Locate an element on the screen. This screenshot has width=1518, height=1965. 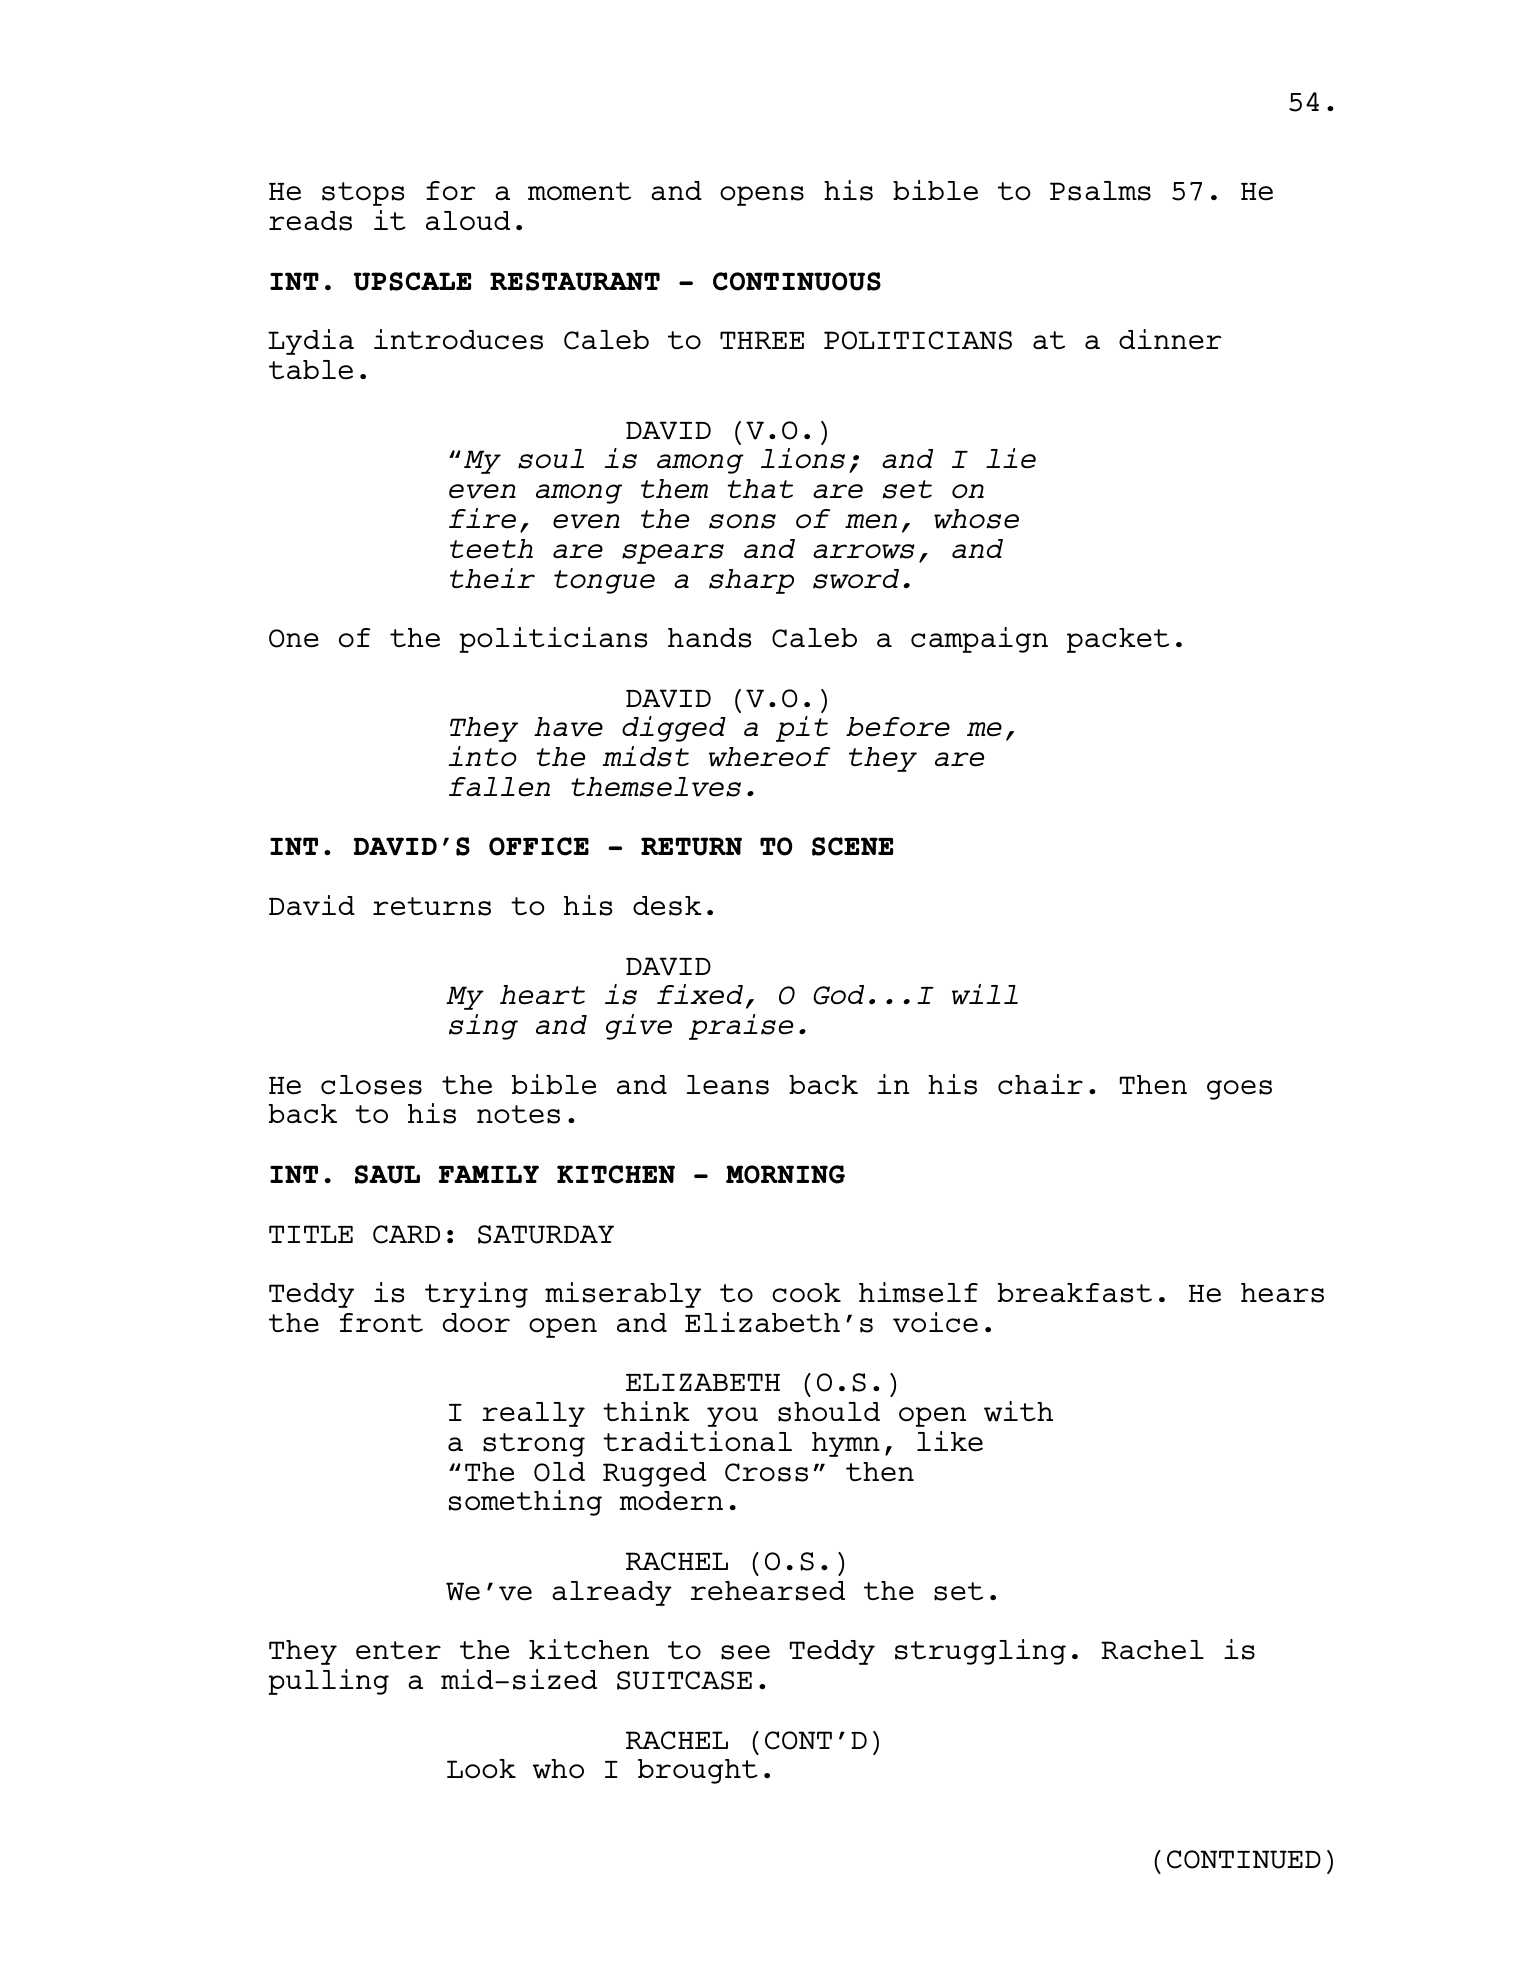
sing is located at coordinates (483, 1027).
